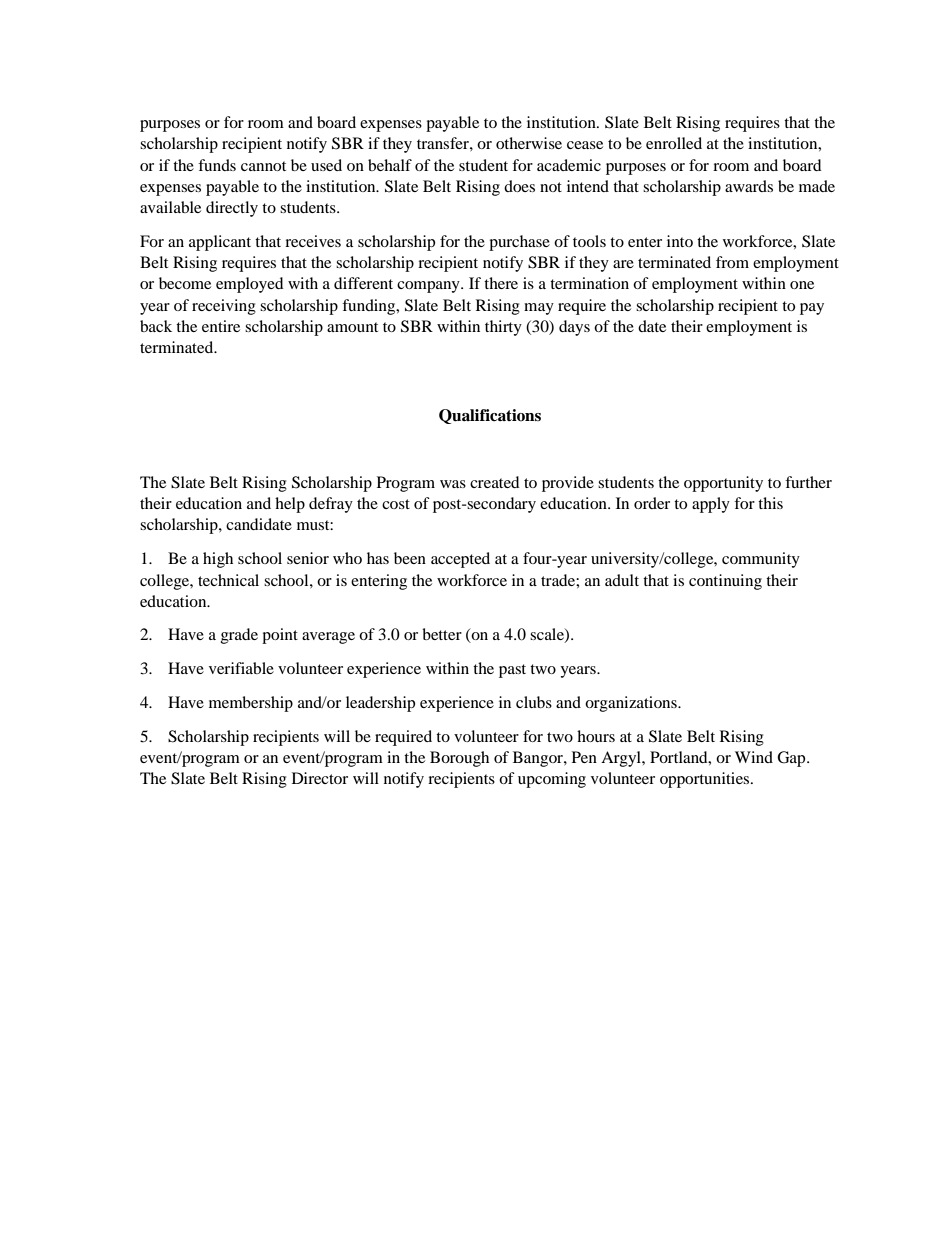 The image size is (952, 1233). Describe the element at coordinates (761, 560) in the document. I see `community` at that location.
